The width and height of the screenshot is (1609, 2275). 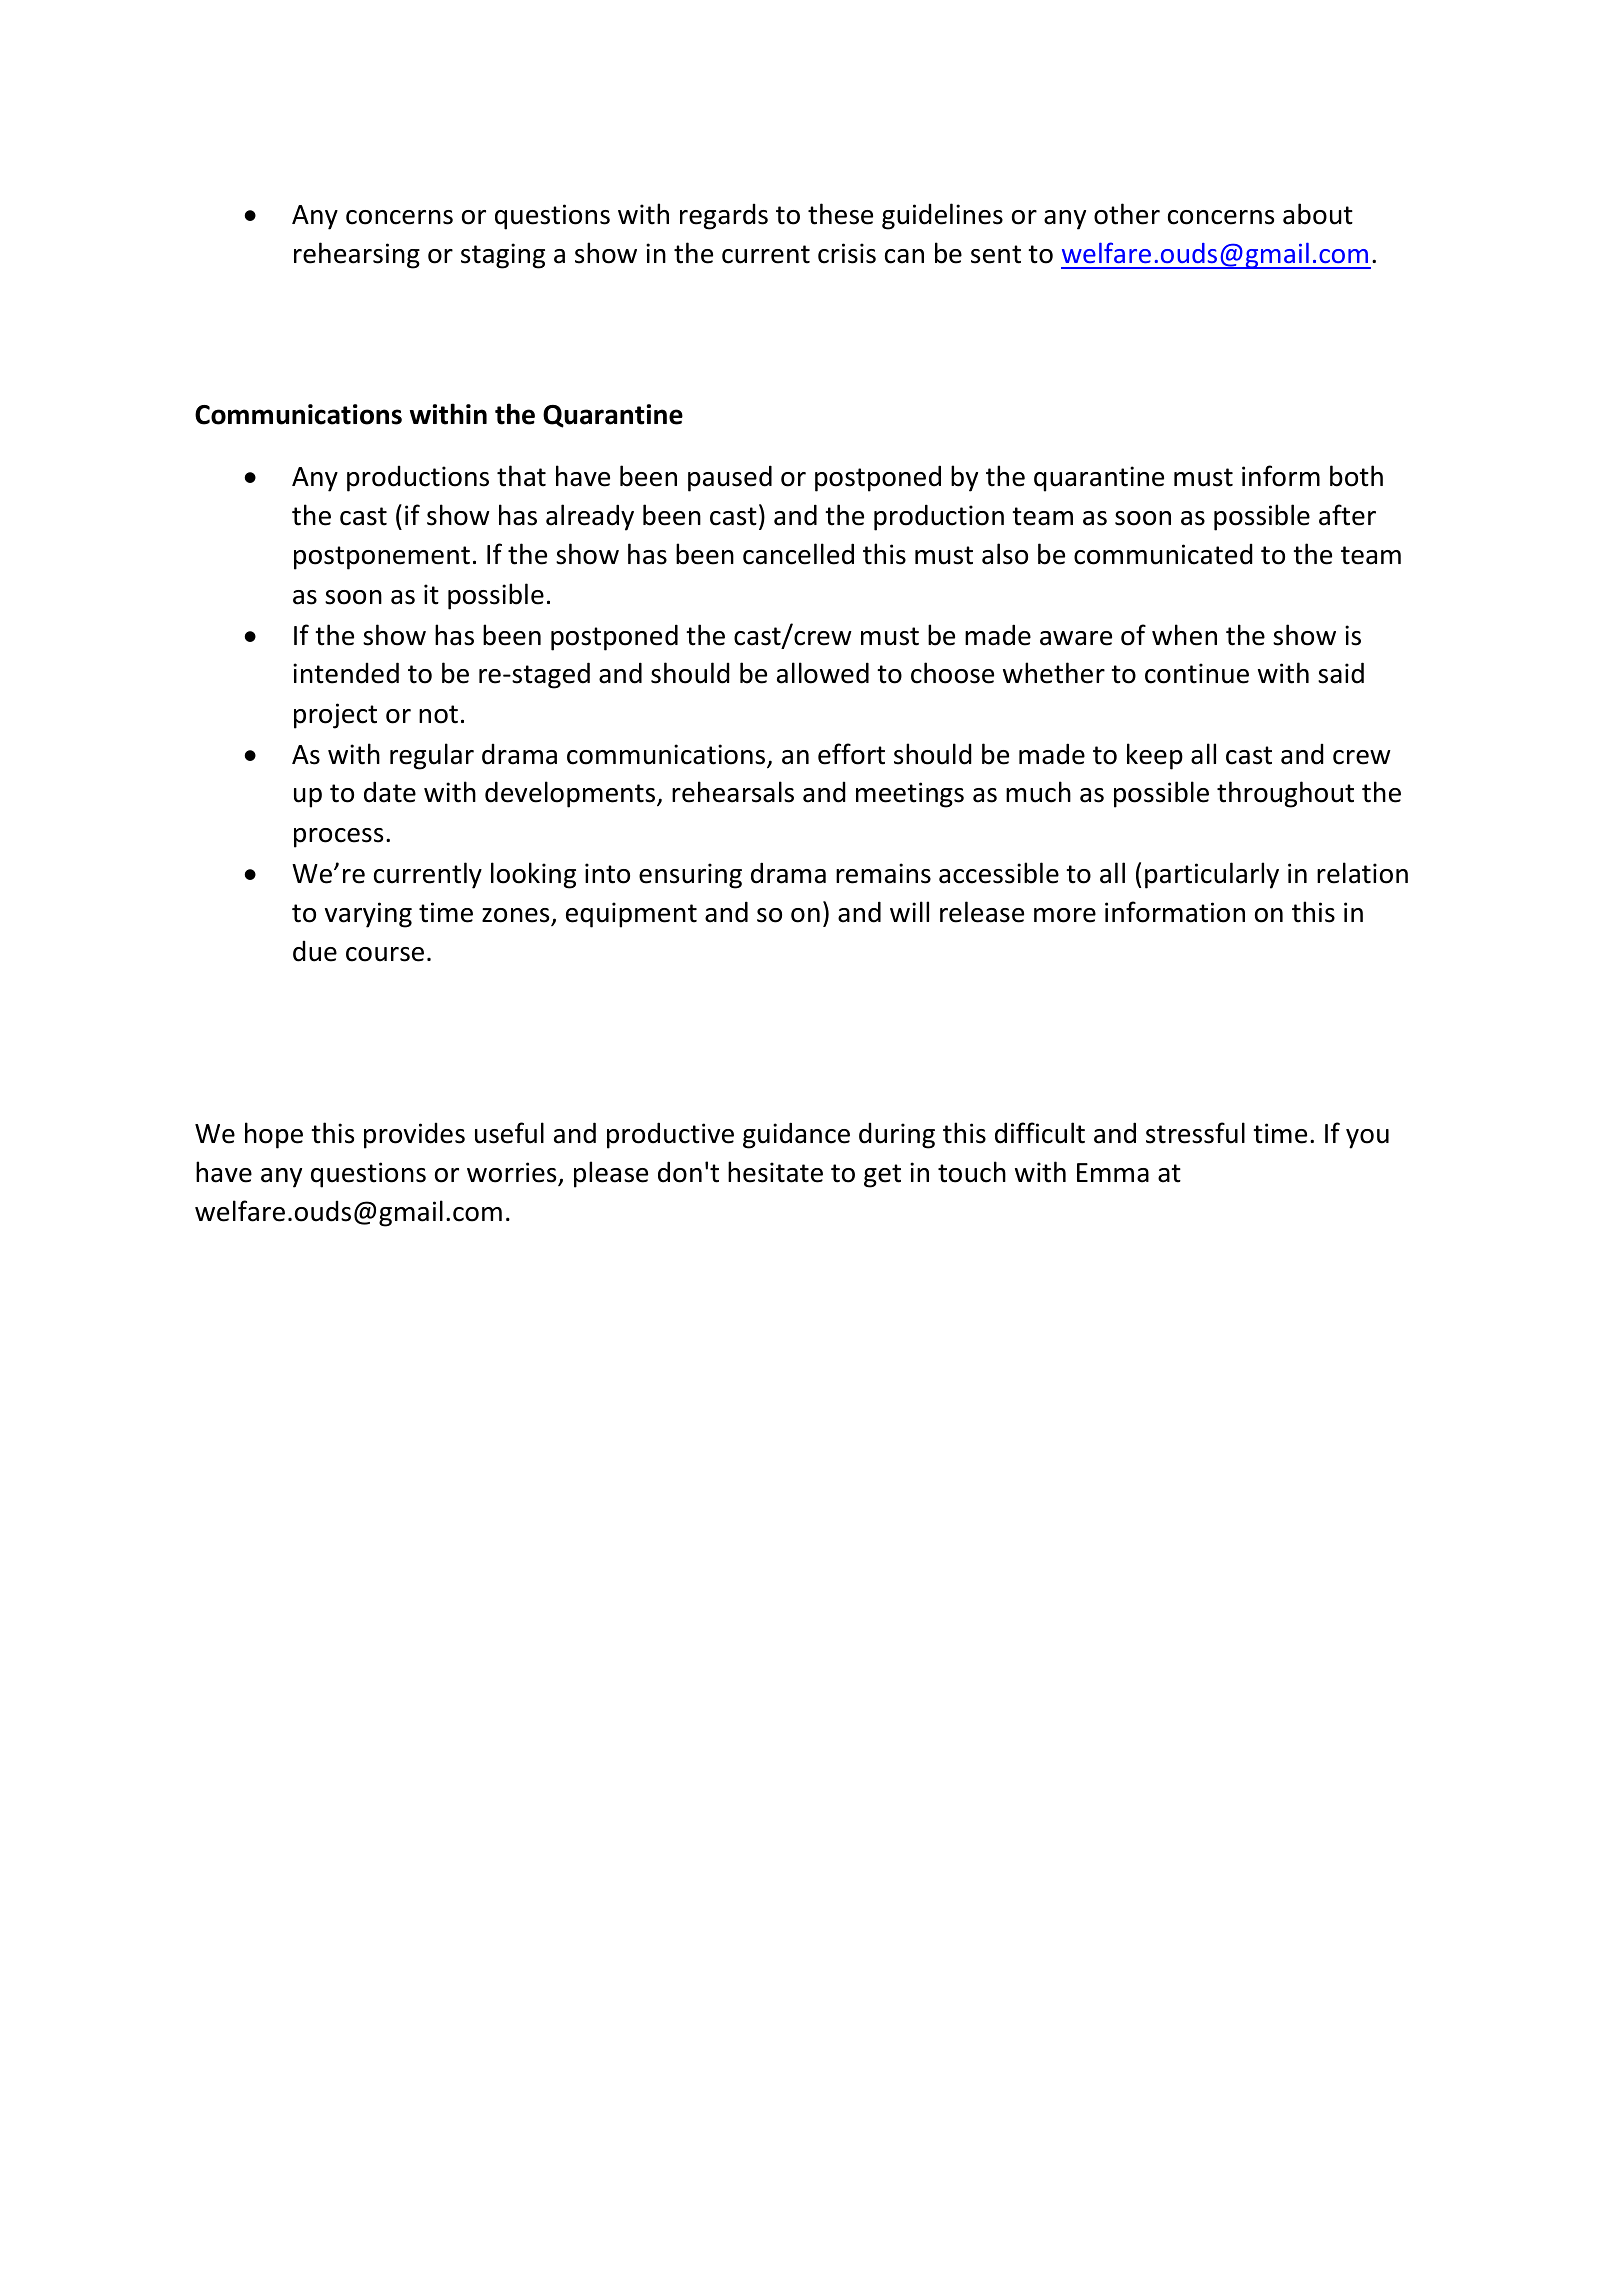 I want to click on remains, so click(x=883, y=873).
